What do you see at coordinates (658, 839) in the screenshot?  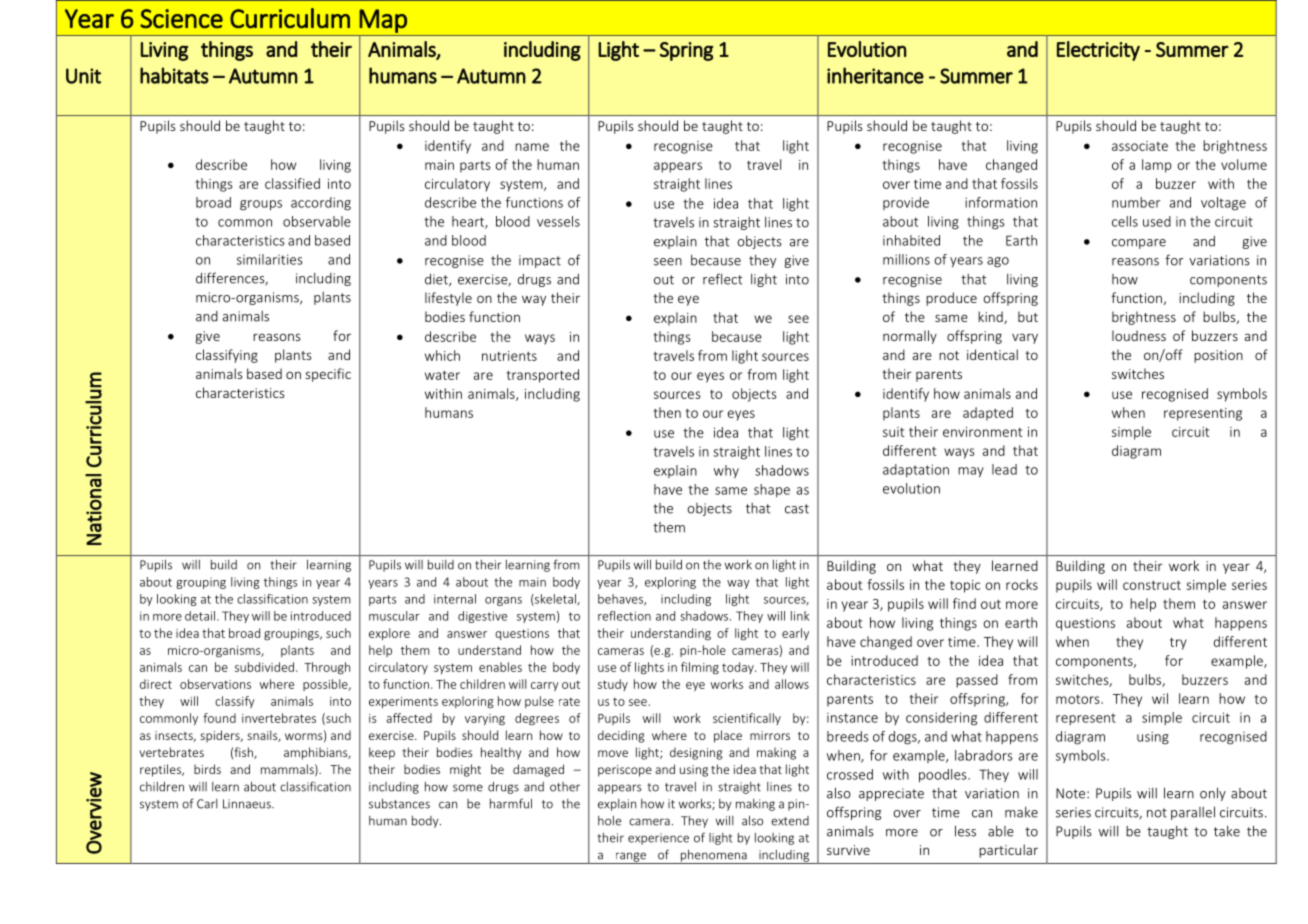 I see `experience` at bounding box center [658, 839].
